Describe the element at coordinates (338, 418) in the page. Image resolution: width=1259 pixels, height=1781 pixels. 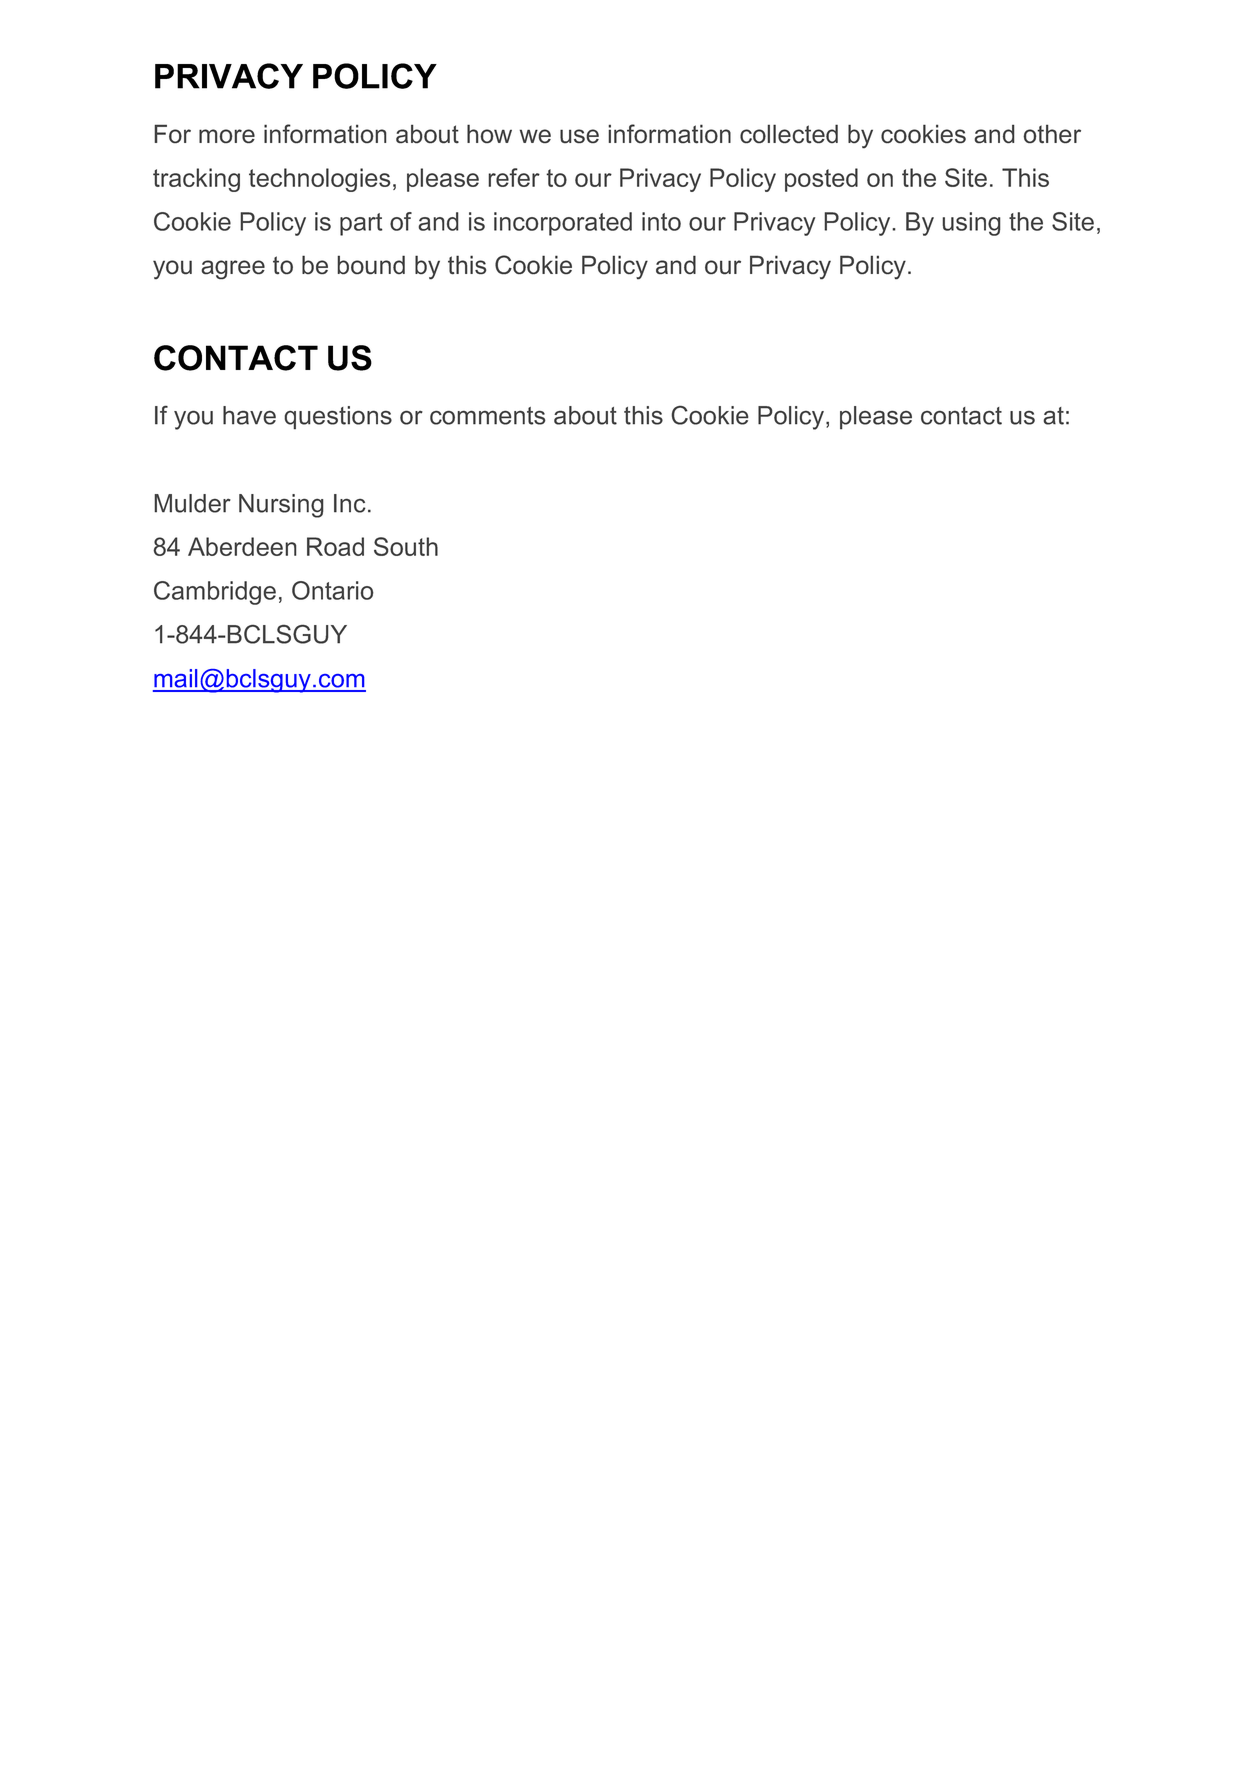
I see `questions` at that location.
